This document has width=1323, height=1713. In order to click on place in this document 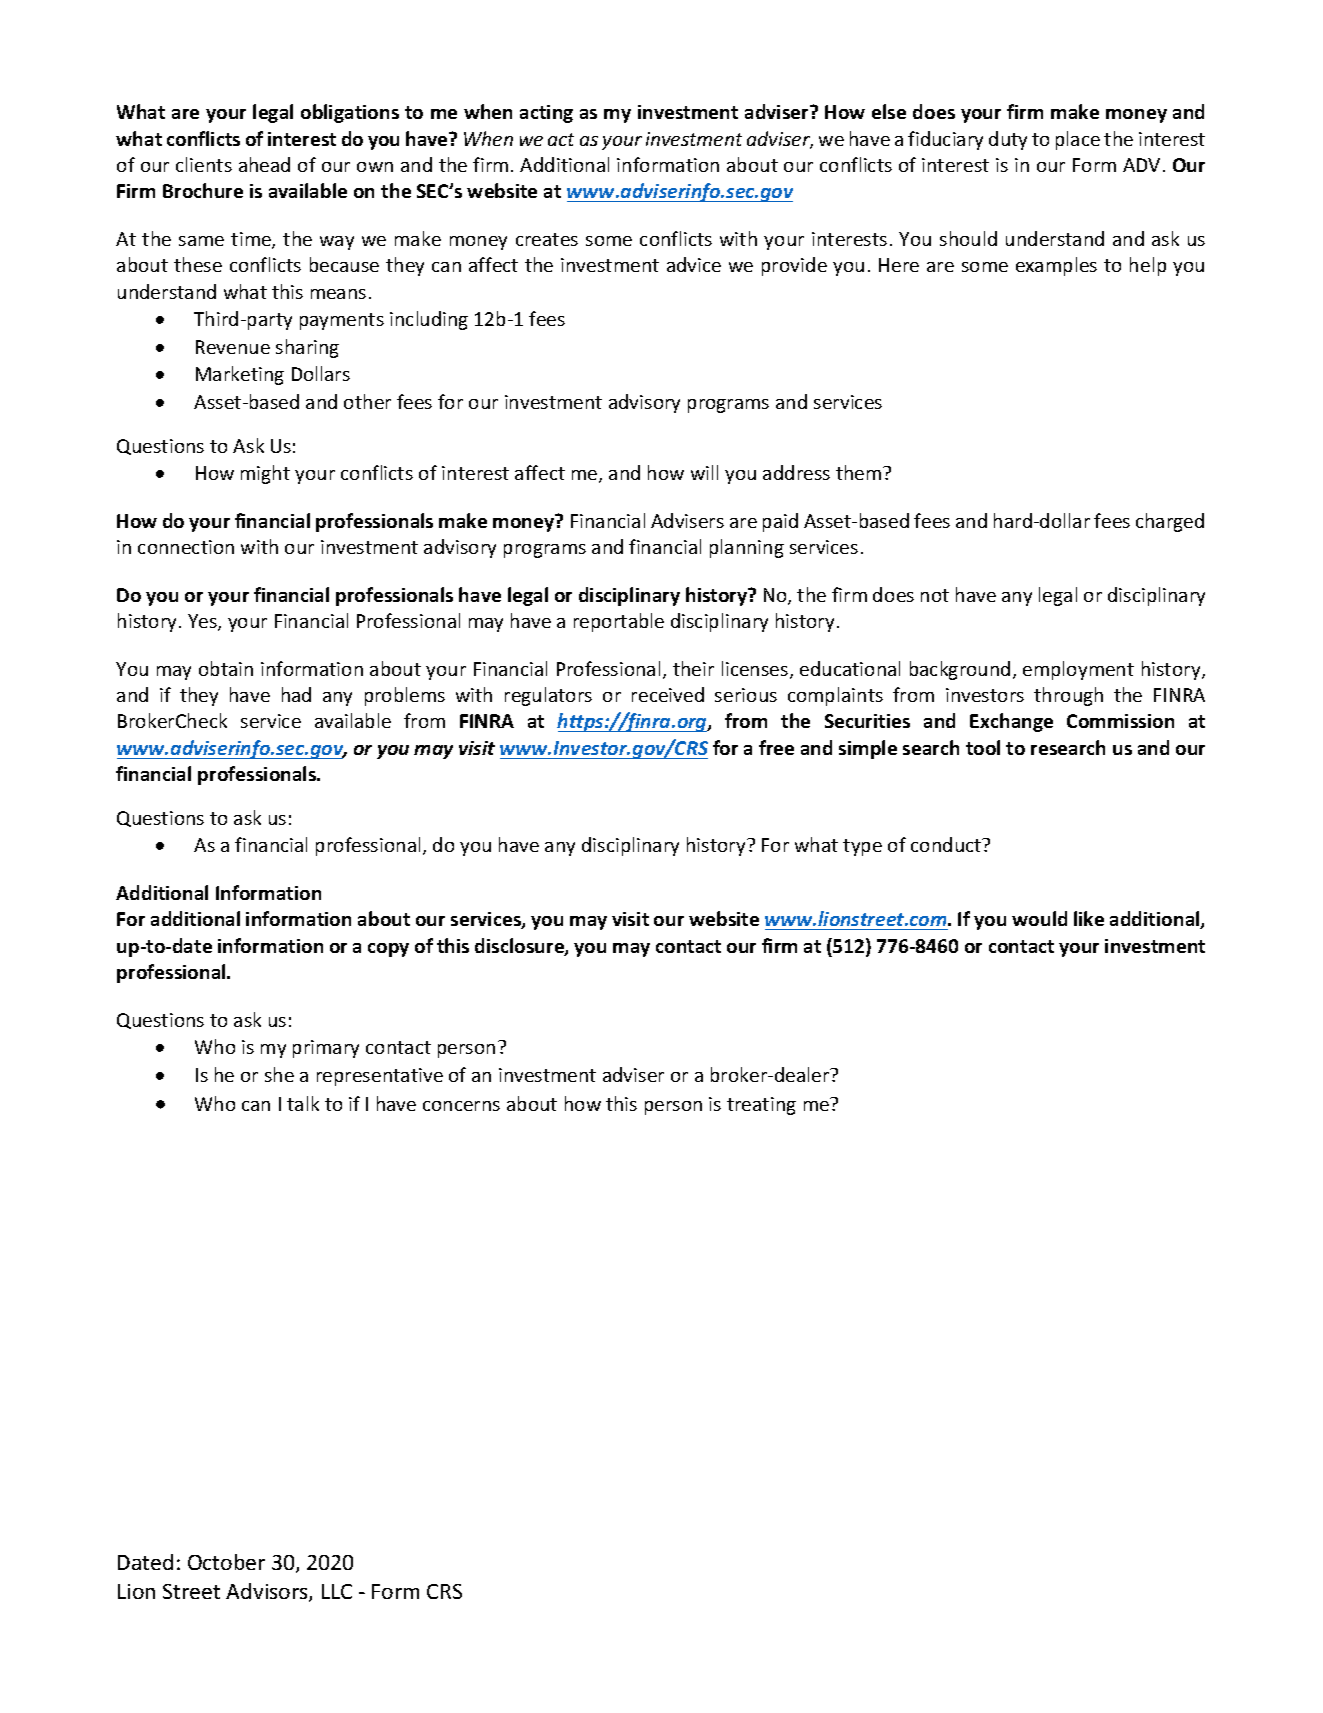, I will do `click(1078, 140)`.
